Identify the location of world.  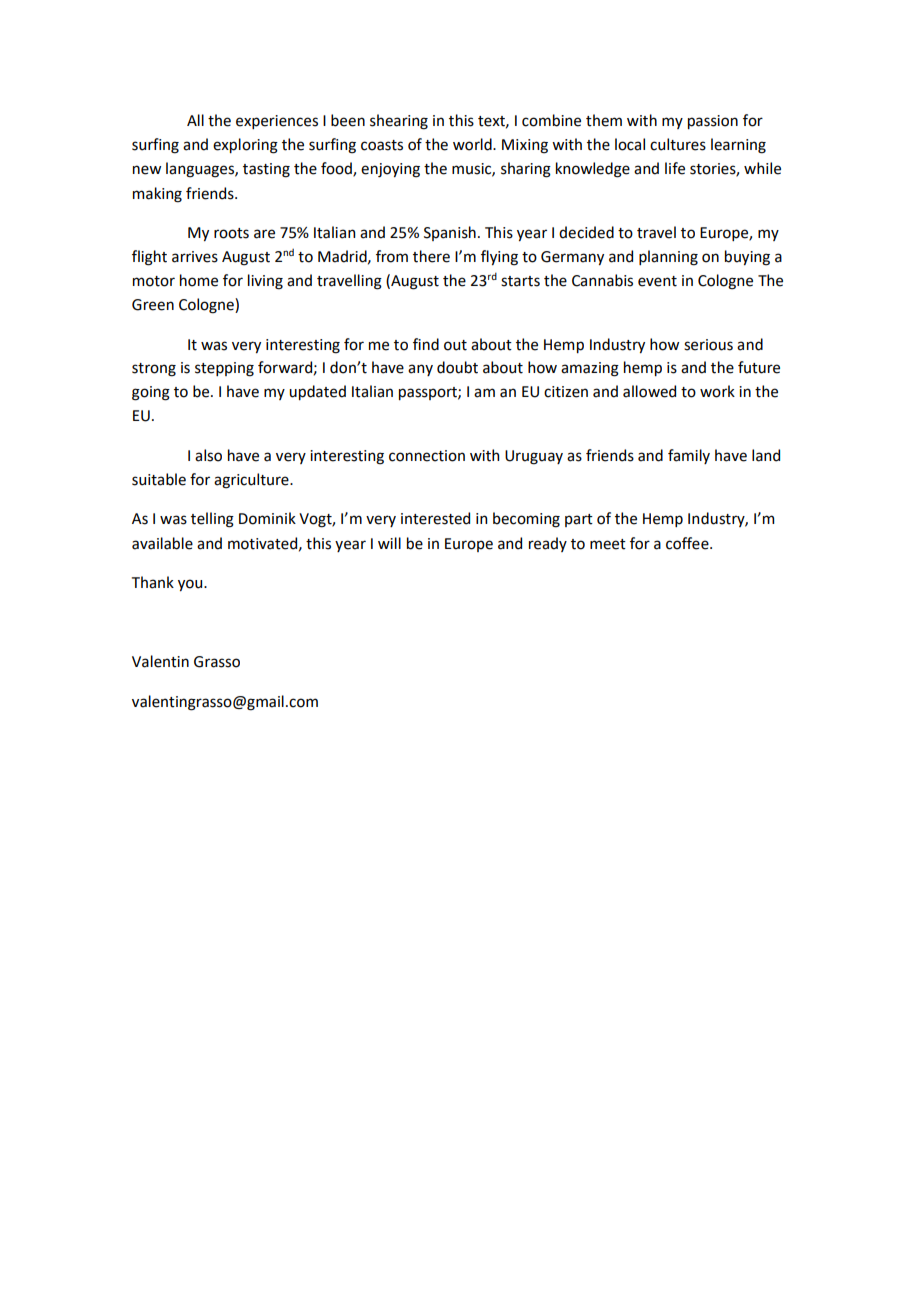
(473, 144).
